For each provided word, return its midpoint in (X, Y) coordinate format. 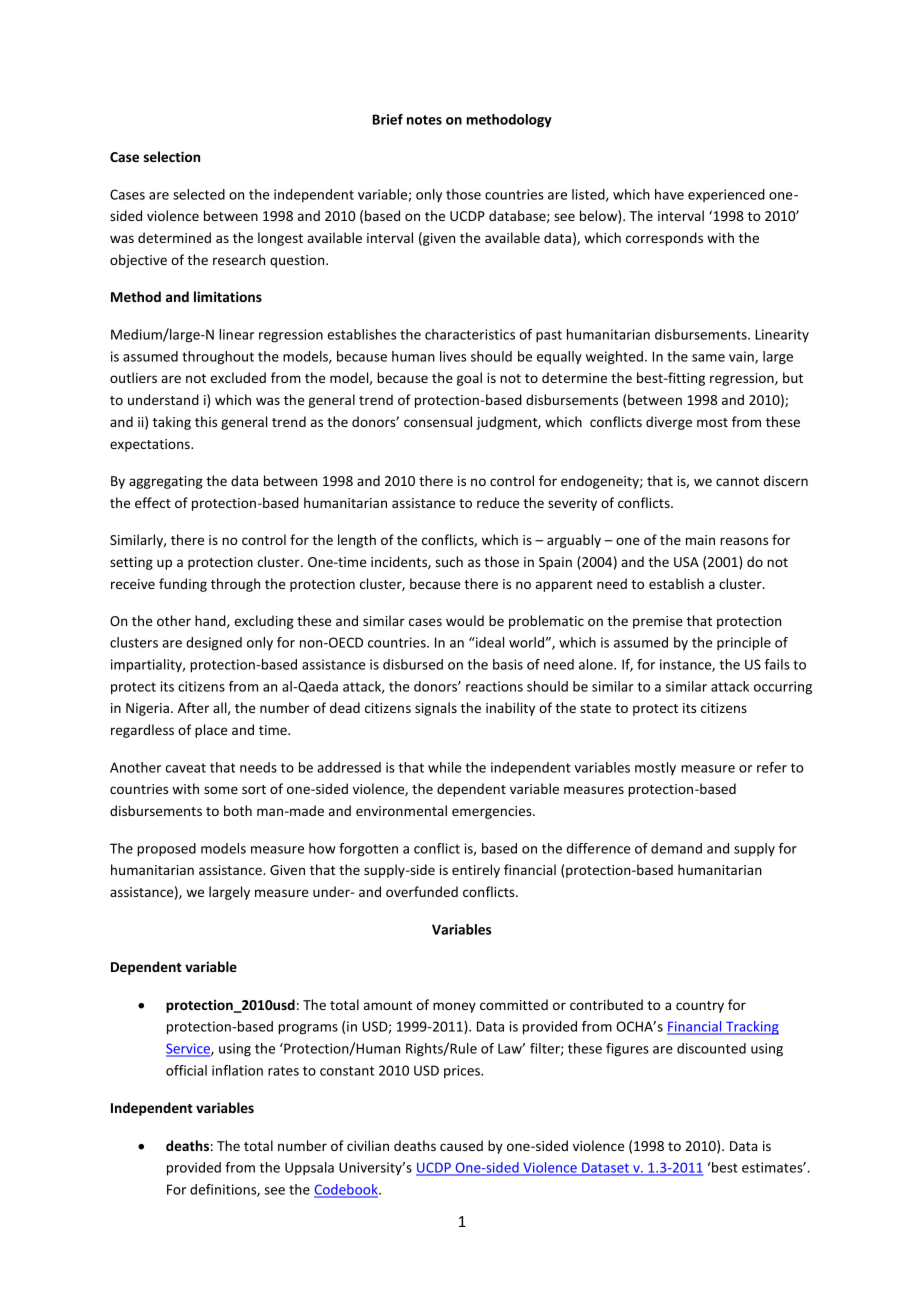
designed (214, 644)
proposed (166, 850)
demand (676, 848)
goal (469, 379)
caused (461, 1145)
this (206, 421)
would (465, 620)
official (186, 1070)
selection (172, 156)
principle (744, 644)
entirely (476, 871)
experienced (726, 195)
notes (424, 120)
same (708, 358)
